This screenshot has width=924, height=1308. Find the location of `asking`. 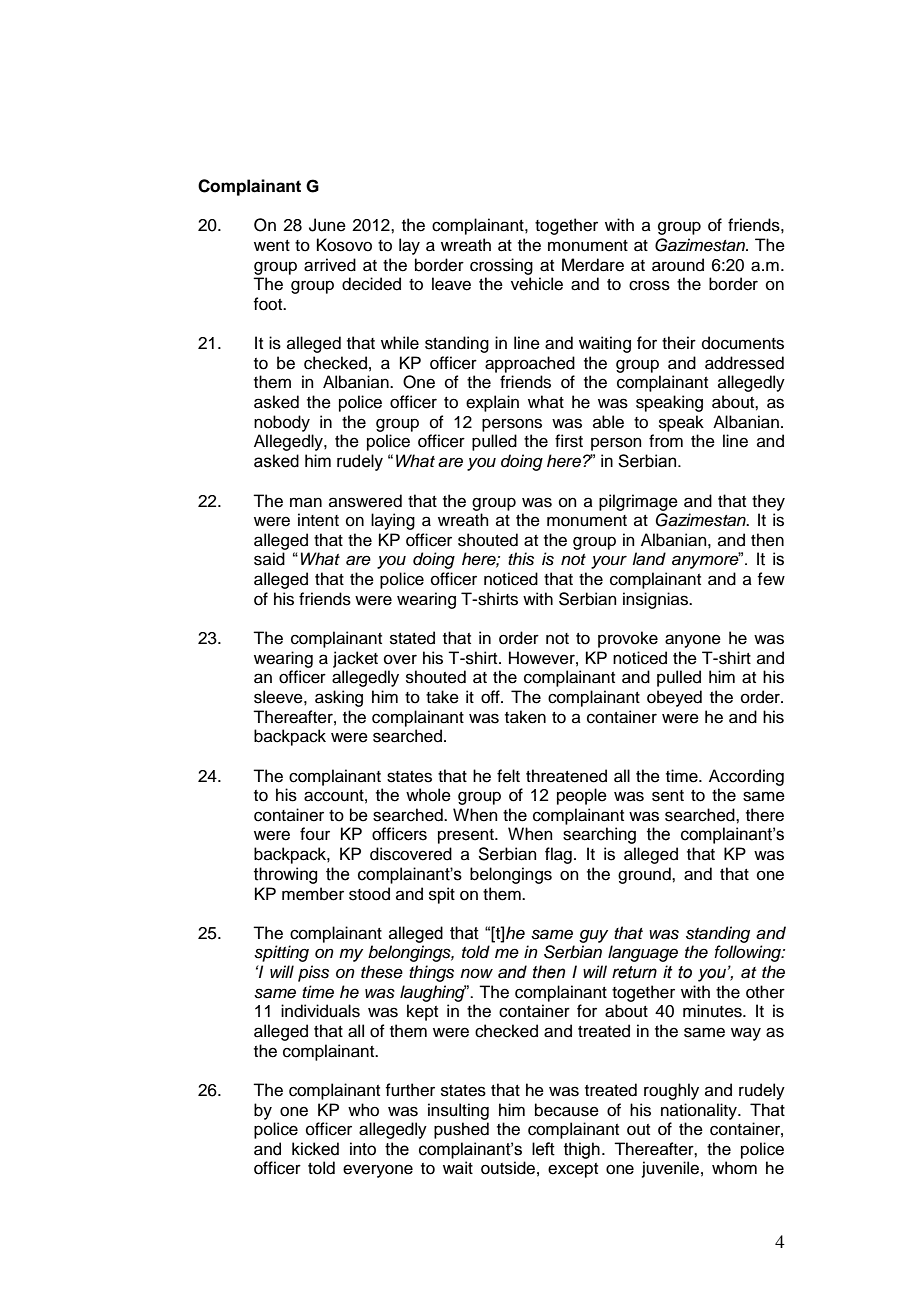

asking is located at coordinates (339, 698).
